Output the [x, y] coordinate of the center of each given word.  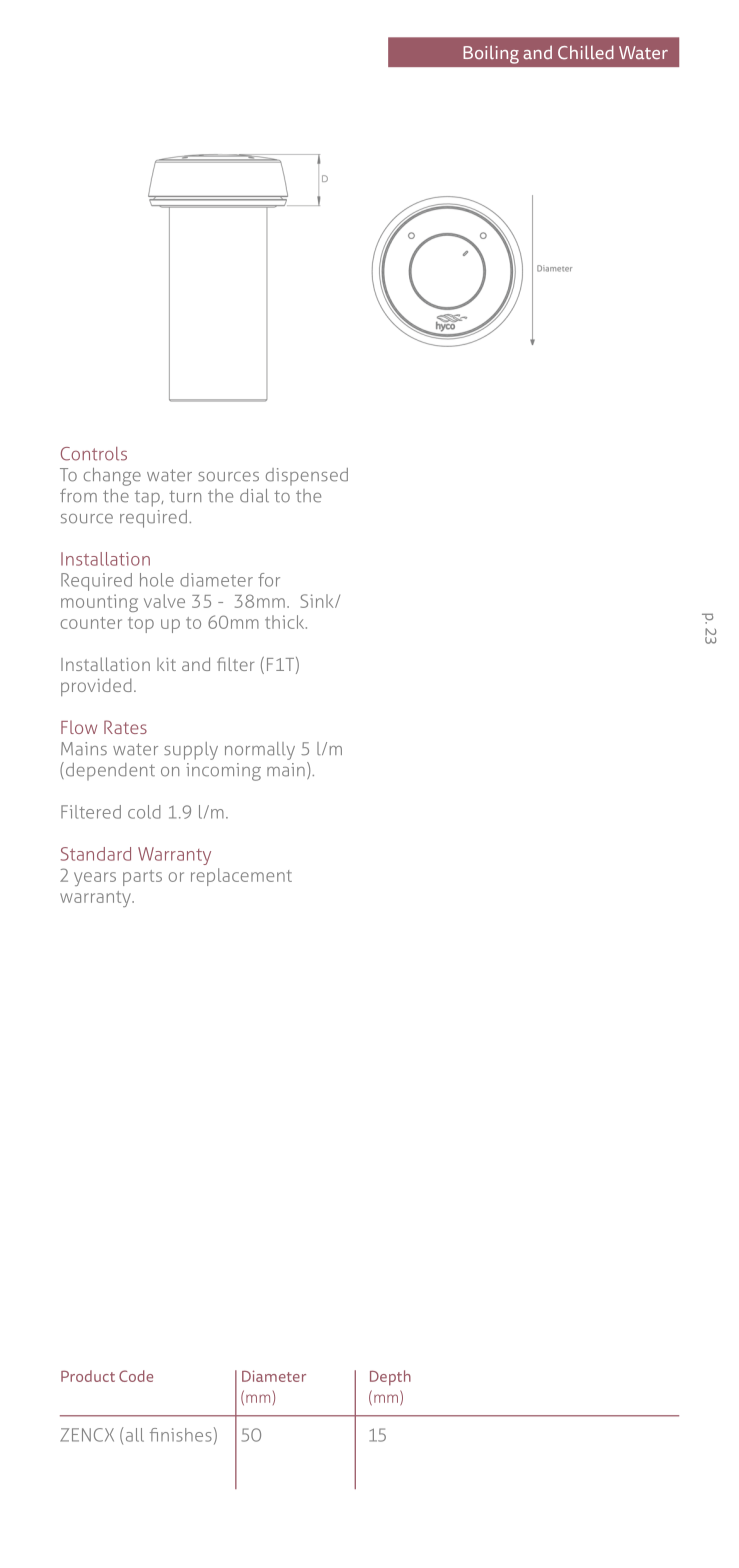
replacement [241, 877]
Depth [390, 1378]
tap [148, 498]
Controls [94, 454]
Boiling [491, 54]
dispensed [307, 476]
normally [260, 751]
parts [142, 878]
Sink [318, 601]
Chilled [586, 52]
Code [136, 1376]
